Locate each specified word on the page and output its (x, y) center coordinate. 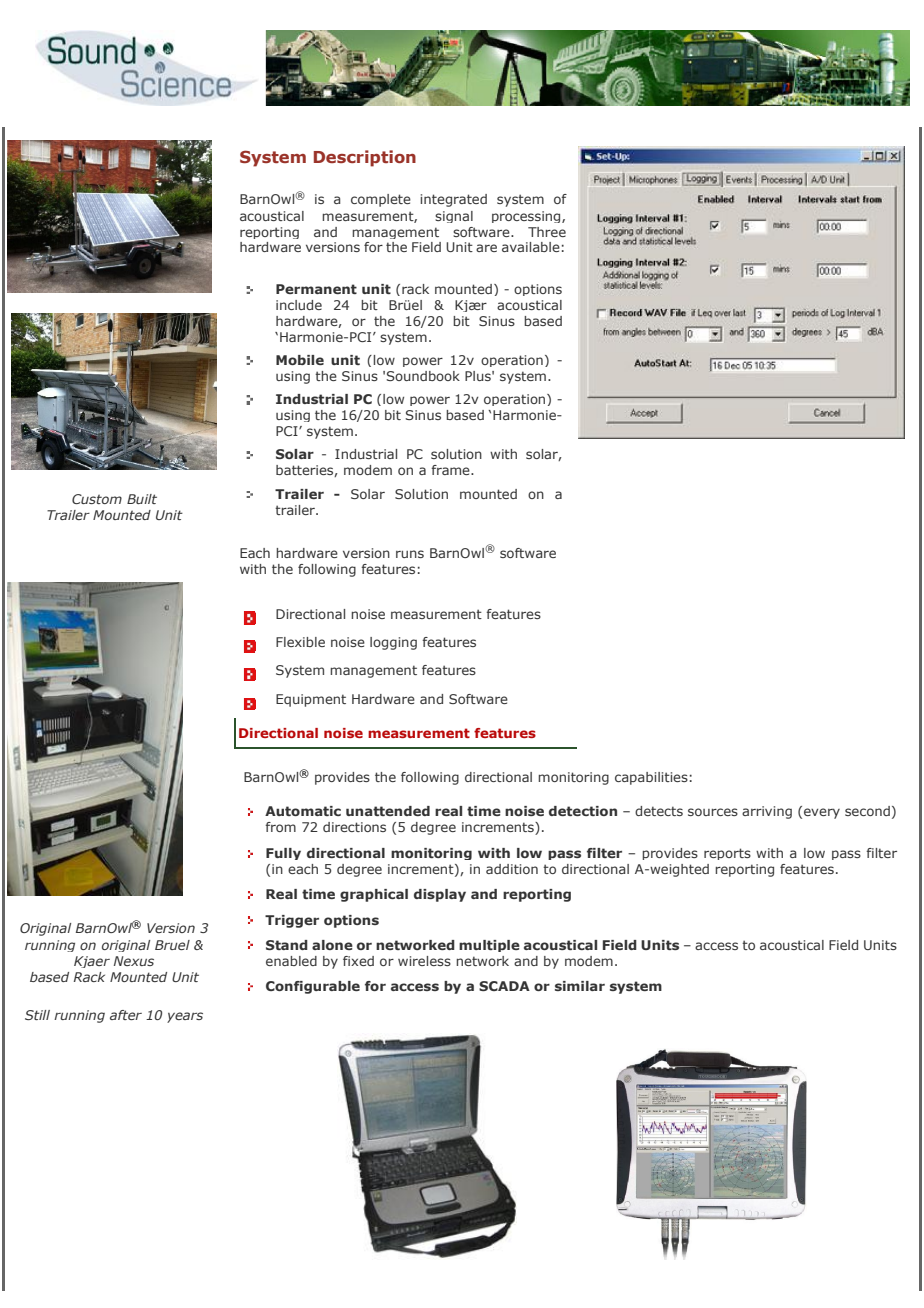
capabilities (651, 778)
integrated (453, 200)
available (531, 247)
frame (451, 470)
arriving (767, 812)
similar (580, 986)
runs (410, 554)
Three (547, 232)
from (280, 827)
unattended (388, 811)
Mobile (300, 360)
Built (142, 499)
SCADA (504, 986)
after (126, 1015)
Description (365, 158)
